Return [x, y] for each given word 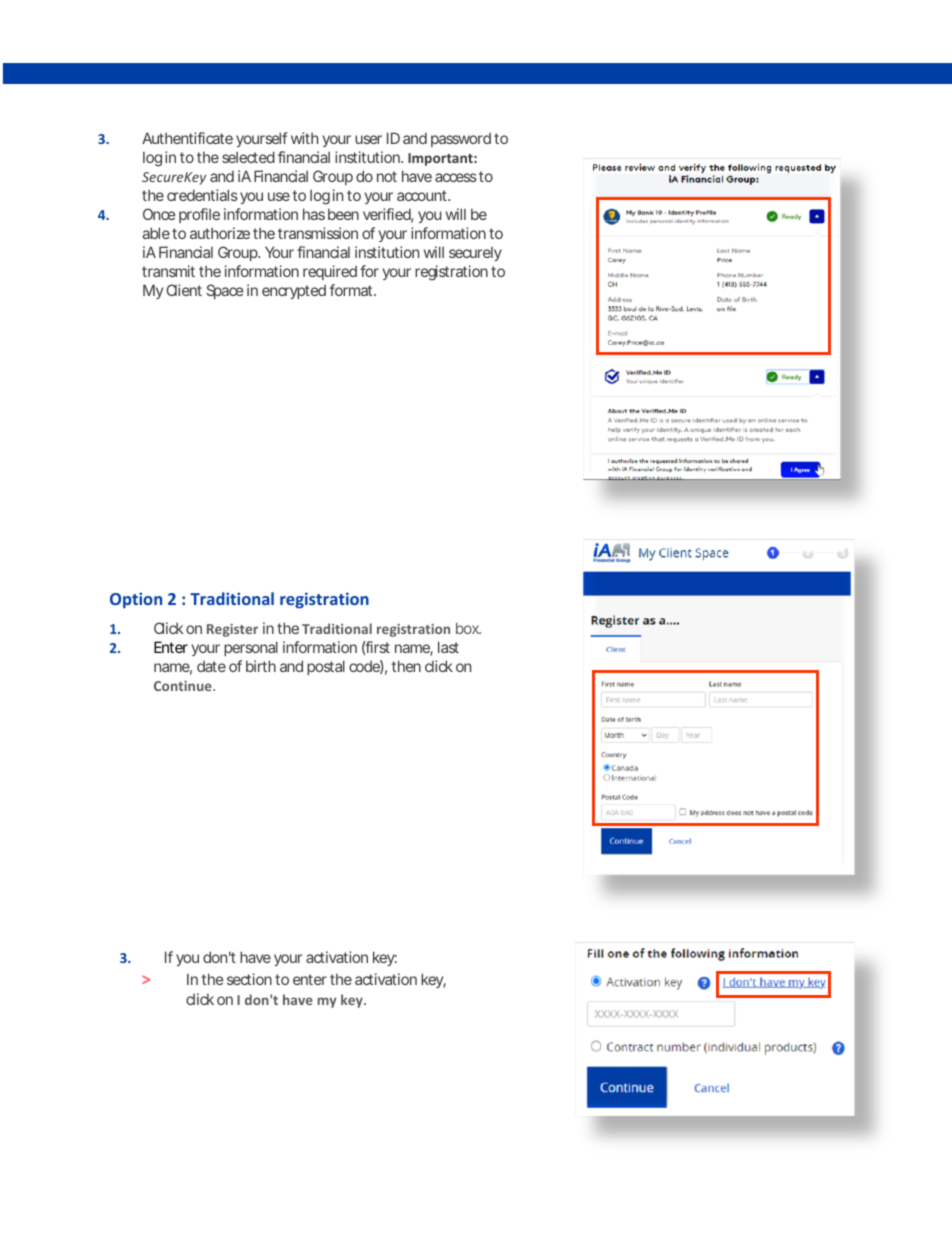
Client [184, 290]
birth [261, 666]
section [249, 979]
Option [136, 600]
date [211, 666]
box [468, 628]
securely [475, 254]
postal [326, 667]
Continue [184, 686]
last [448, 647]
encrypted [294, 292]
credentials [202, 195]
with [304, 138]
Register [232, 630]
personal [251, 648]
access [456, 177]
